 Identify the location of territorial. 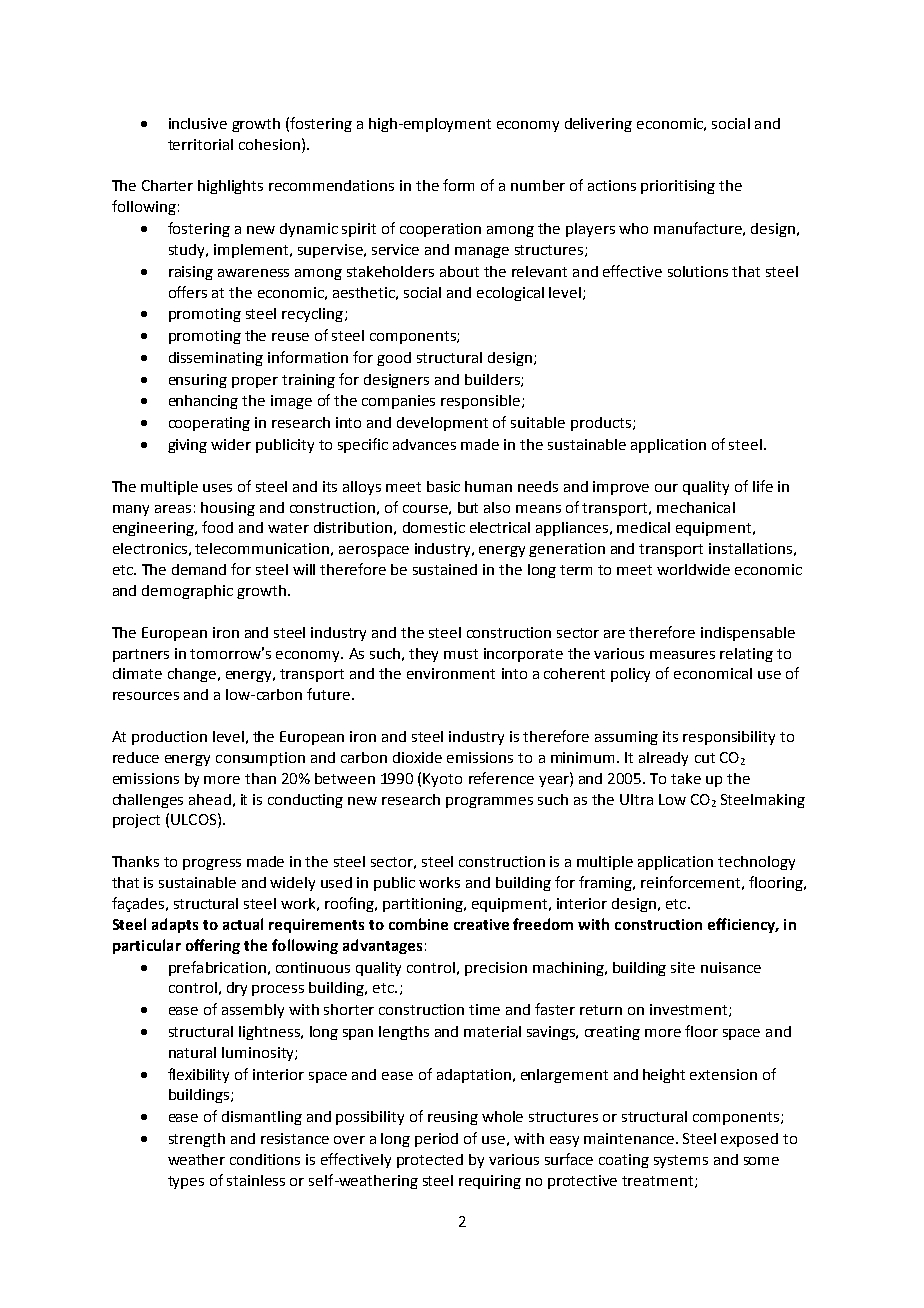
(200, 144).
